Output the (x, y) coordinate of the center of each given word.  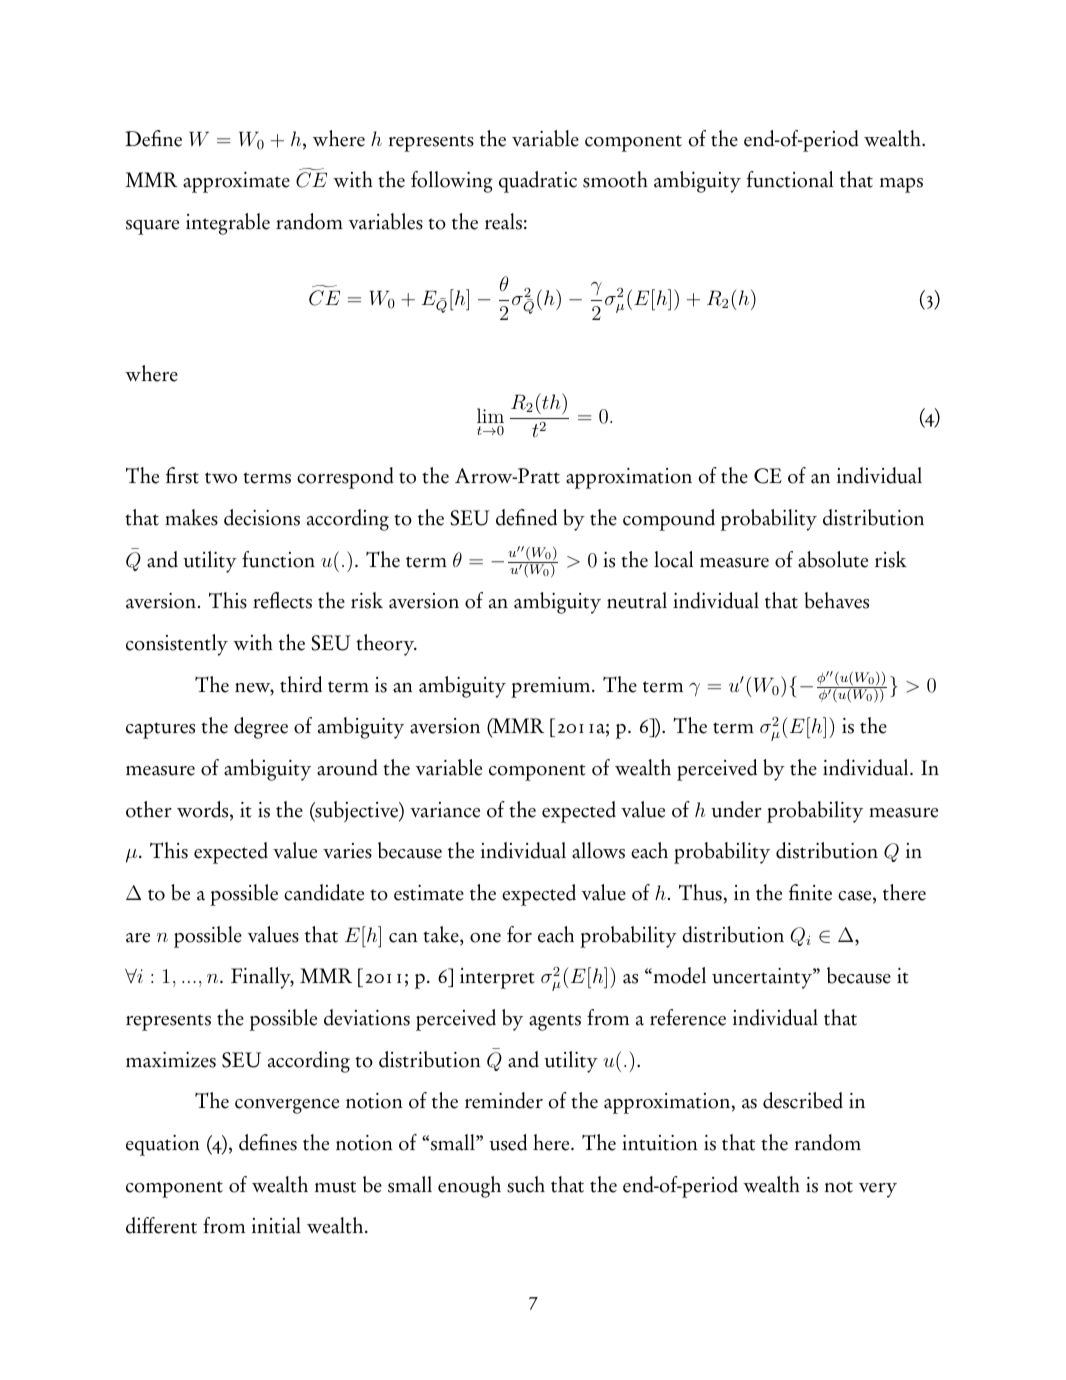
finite (810, 892)
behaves (837, 600)
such (526, 1184)
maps (901, 185)
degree (261, 728)
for (519, 934)
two (221, 478)
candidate (324, 892)
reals (503, 221)
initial (276, 1225)
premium (552, 687)
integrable (228, 224)
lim (490, 415)
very (878, 1190)
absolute (833, 559)
